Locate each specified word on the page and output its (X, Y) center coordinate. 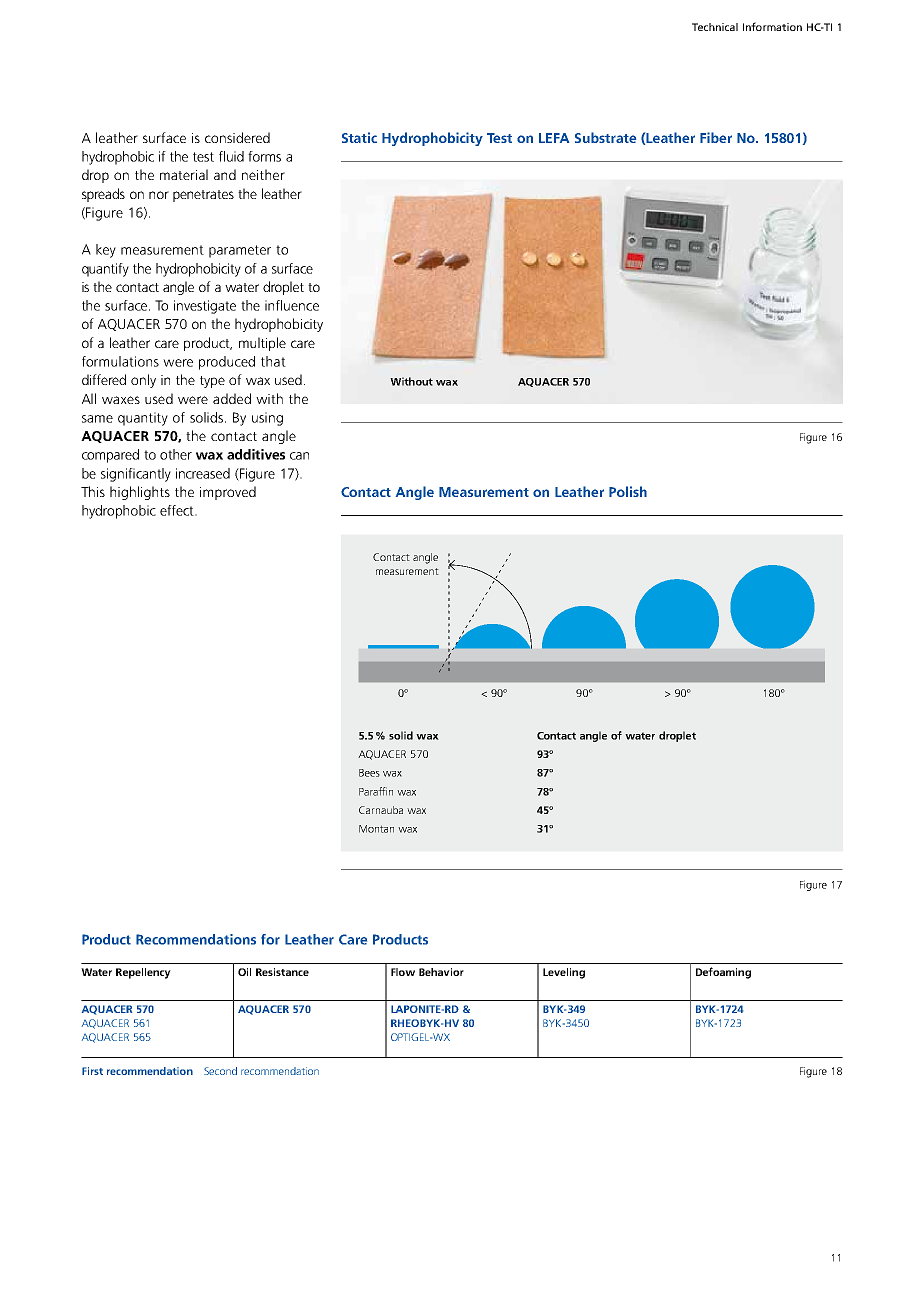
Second (220, 1071)
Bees (369, 773)
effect (178, 510)
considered (237, 137)
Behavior (441, 972)
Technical (715, 27)
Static (359, 137)
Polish (628, 491)
